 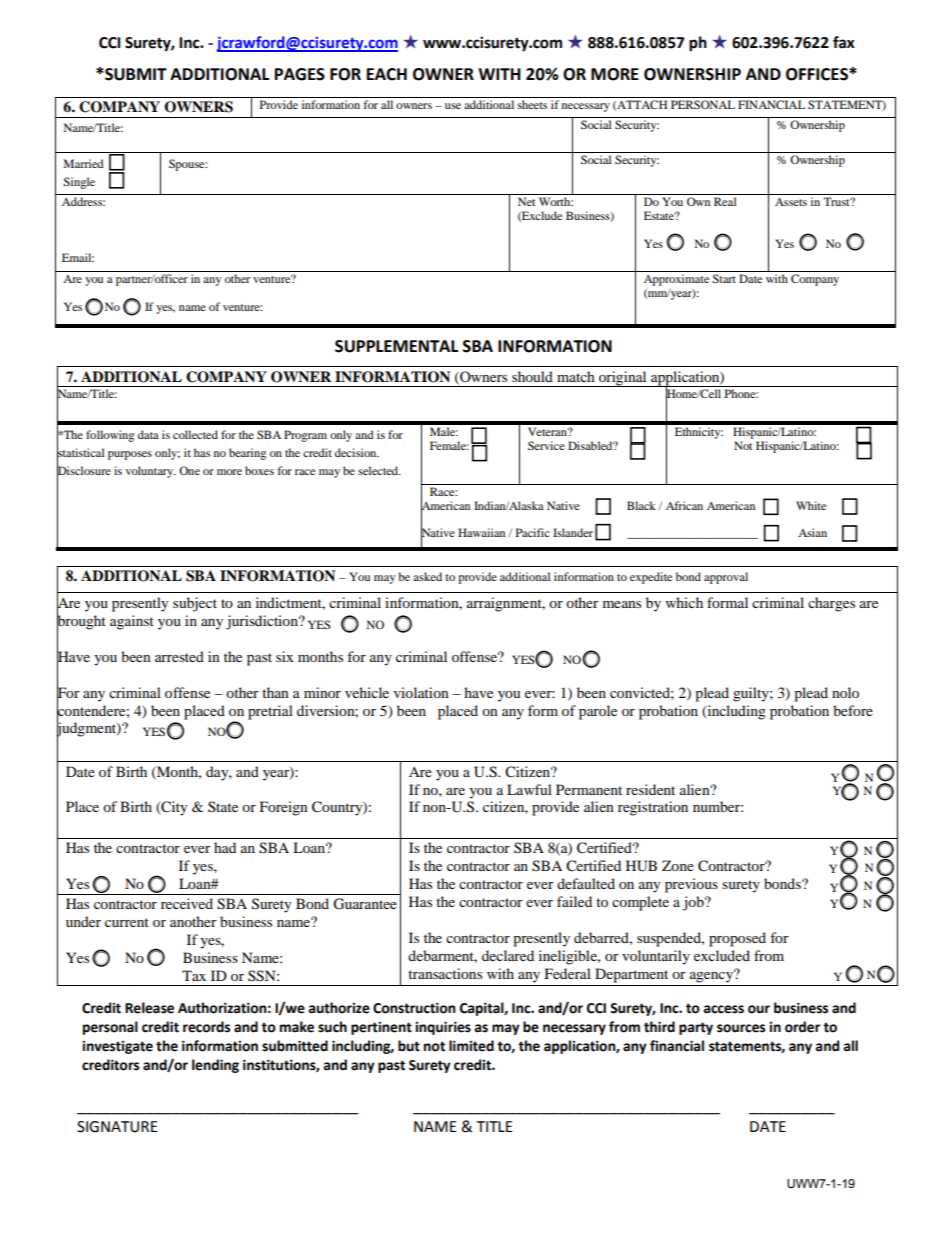 I want to click on White, so click(x=811, y=505).
